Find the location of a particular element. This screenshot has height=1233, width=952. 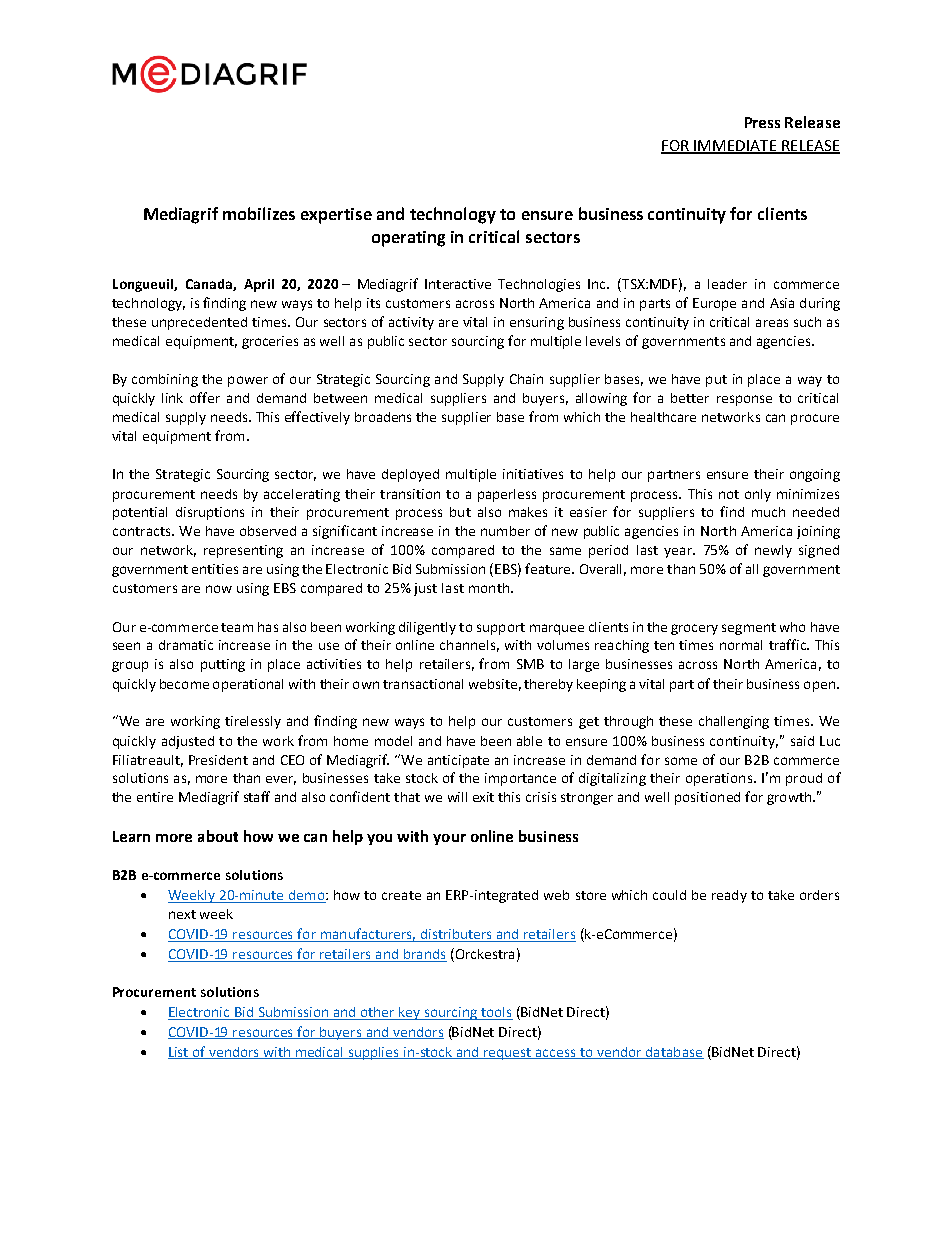

about is located at coordinates (218, 836).
